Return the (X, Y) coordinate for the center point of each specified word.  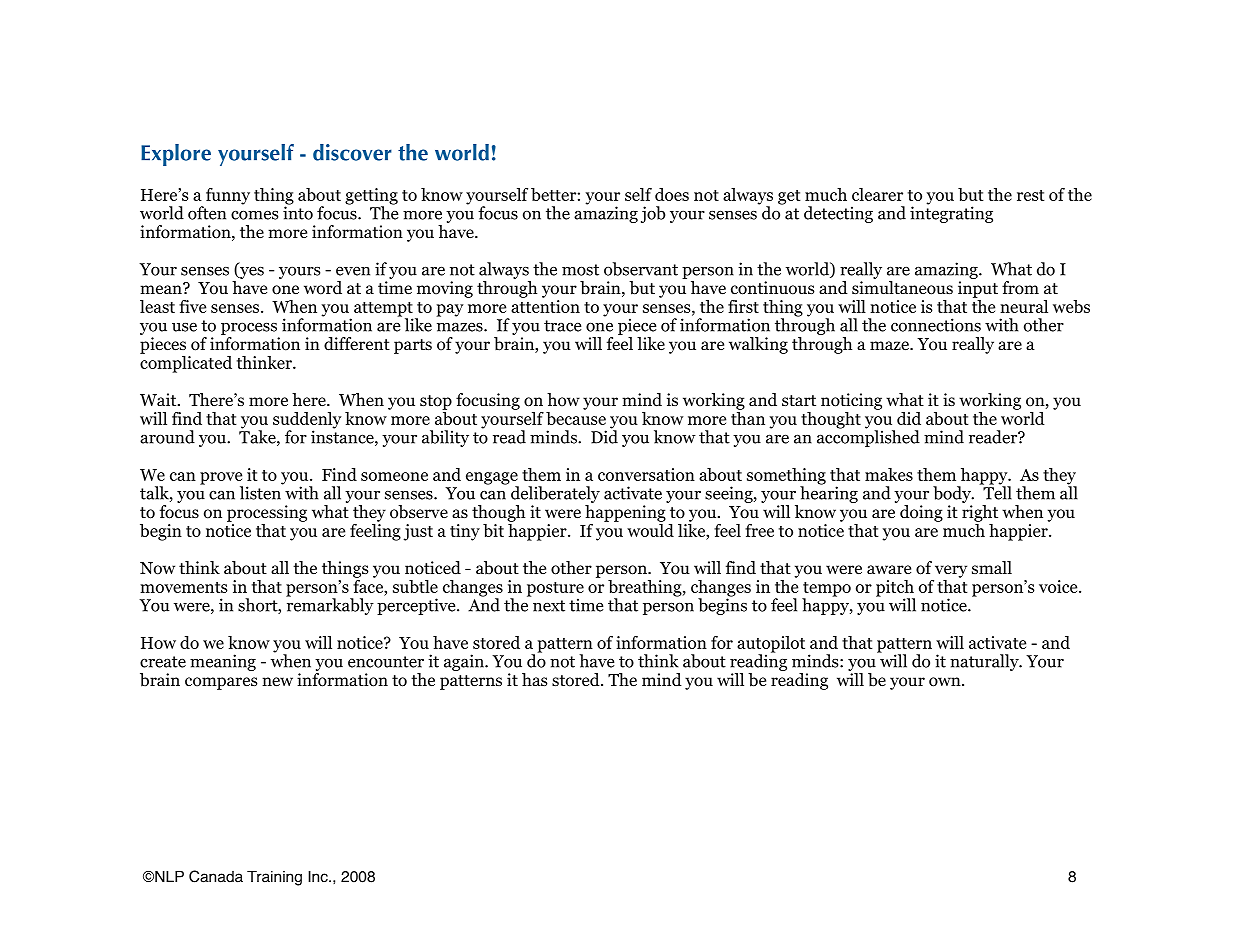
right (980, 513)
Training (274, 878)
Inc (319, 876)
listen (261, 492)
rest (1031, 195)
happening (625, 513)
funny (228, 196)
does (672, 194)
